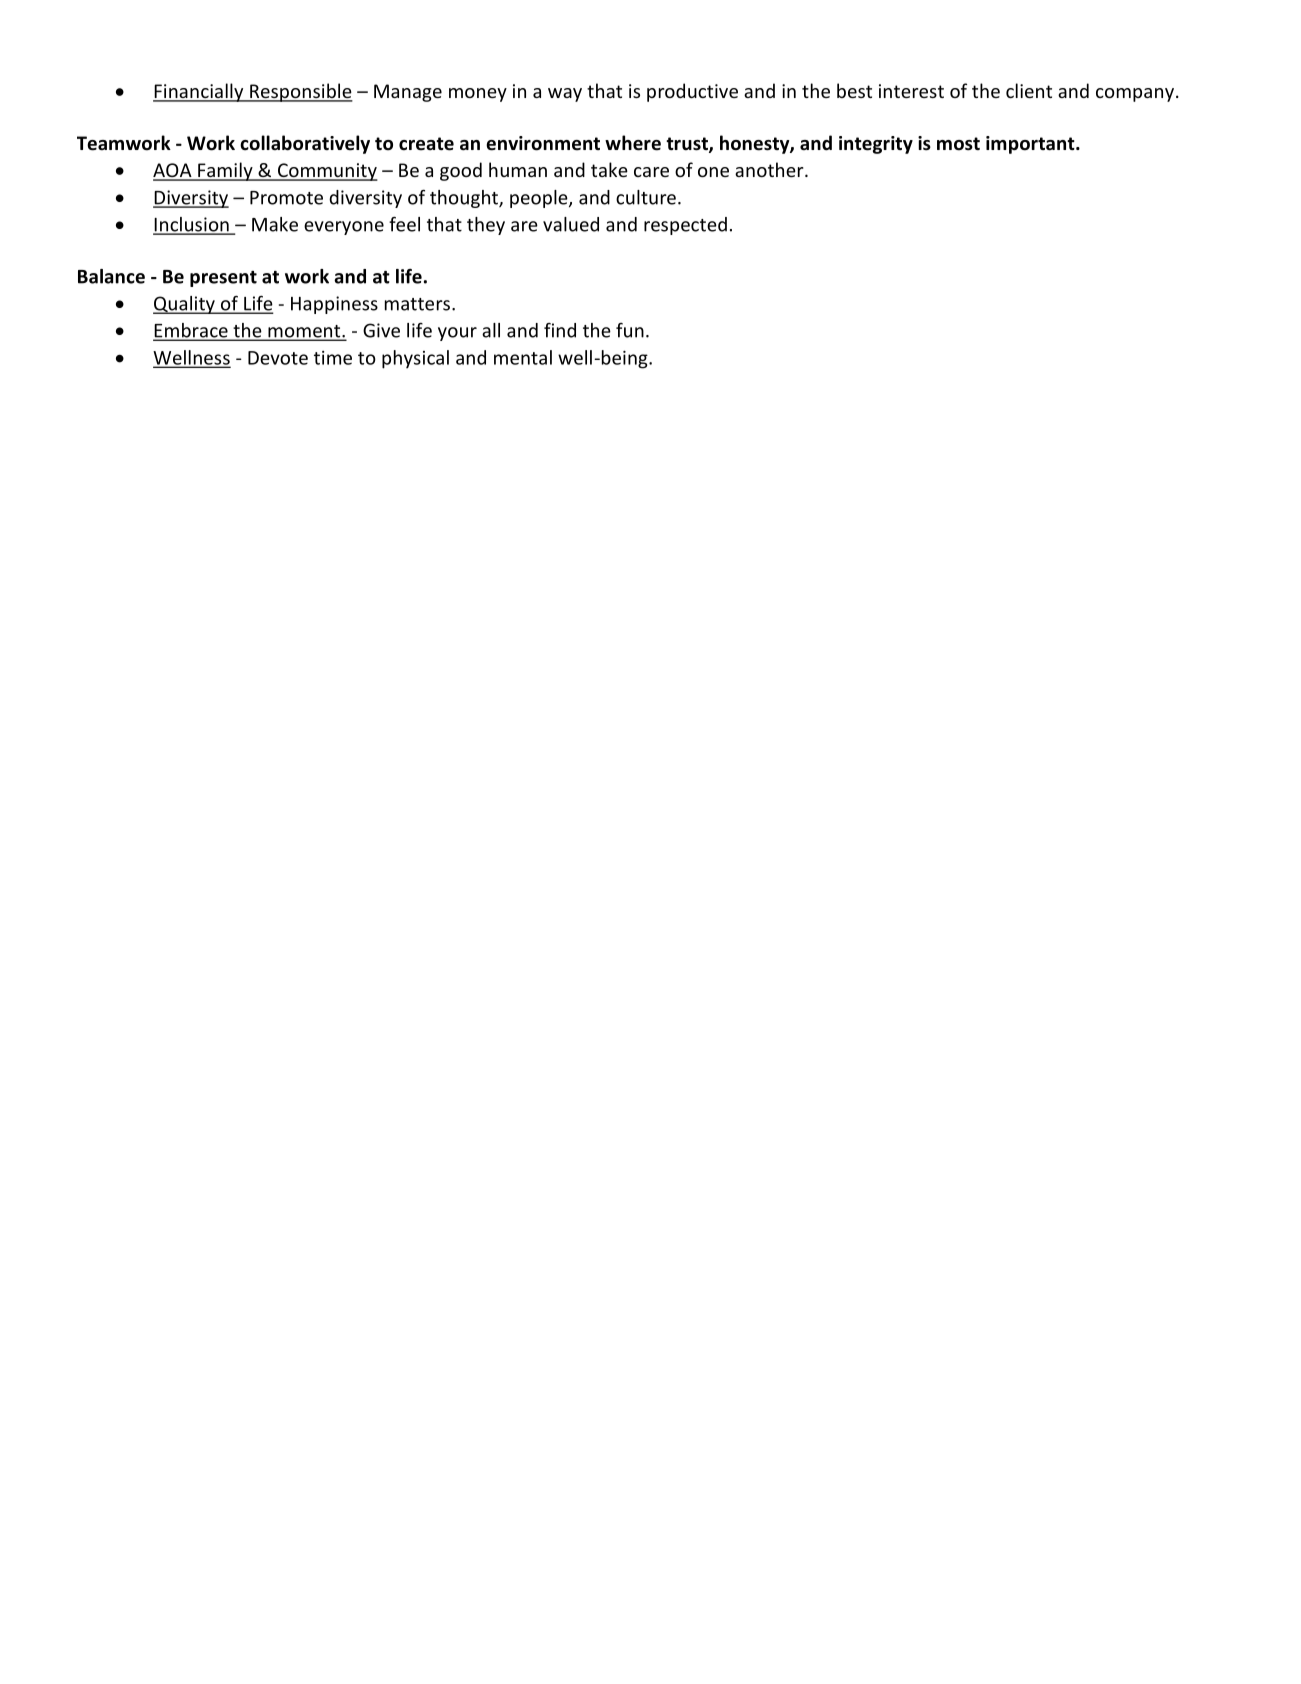 Image resolution: width=1301 pixels, height=1684 pixels. What do you see at coordinates (1029, 90) in the screenshot?
I see `client` at bounding box center [1029, 90].
